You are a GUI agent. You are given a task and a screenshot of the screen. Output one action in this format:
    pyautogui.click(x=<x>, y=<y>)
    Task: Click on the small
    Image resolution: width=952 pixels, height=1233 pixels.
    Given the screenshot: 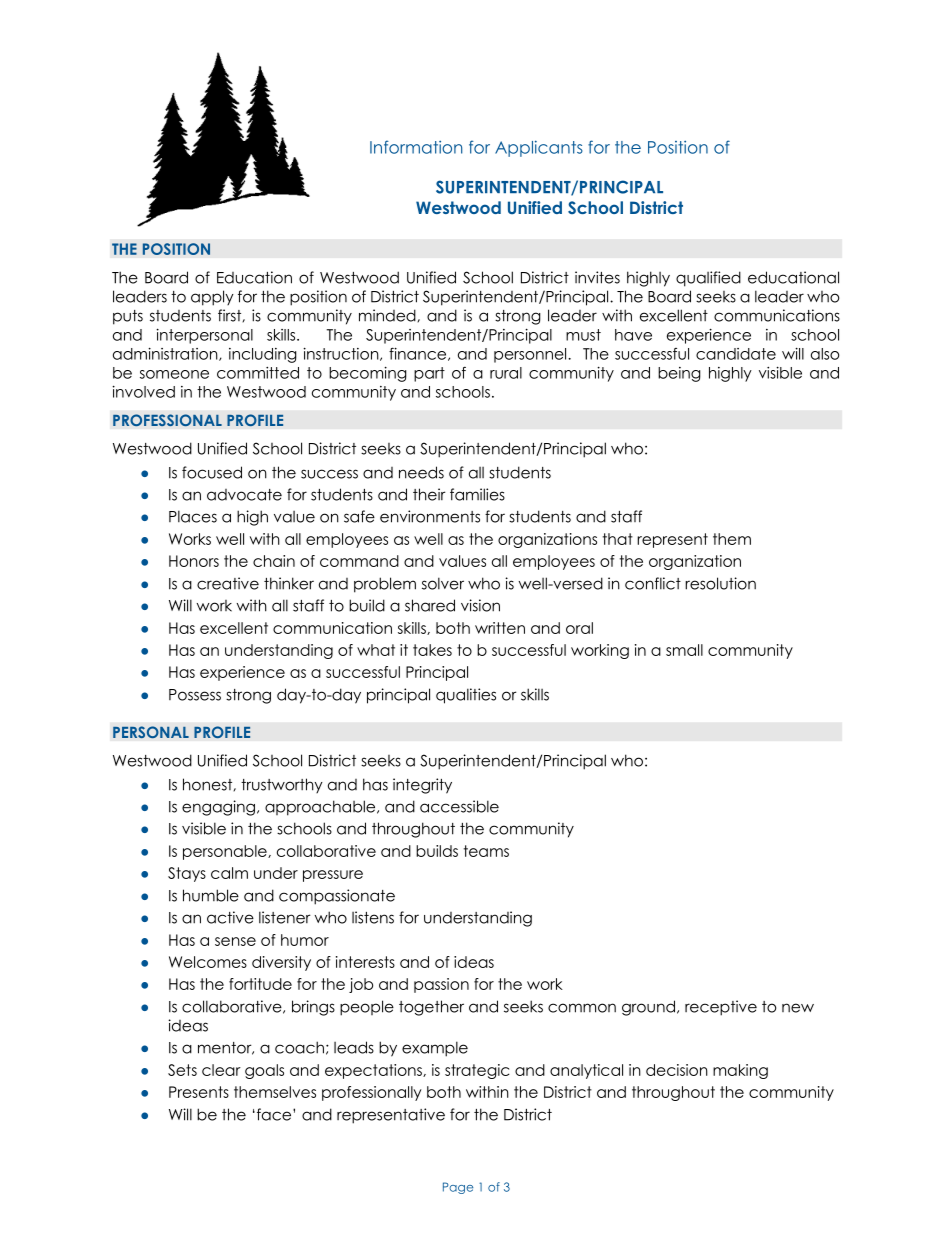 What is the action you would take?
    pyautogui.click(x=684, y=650)
